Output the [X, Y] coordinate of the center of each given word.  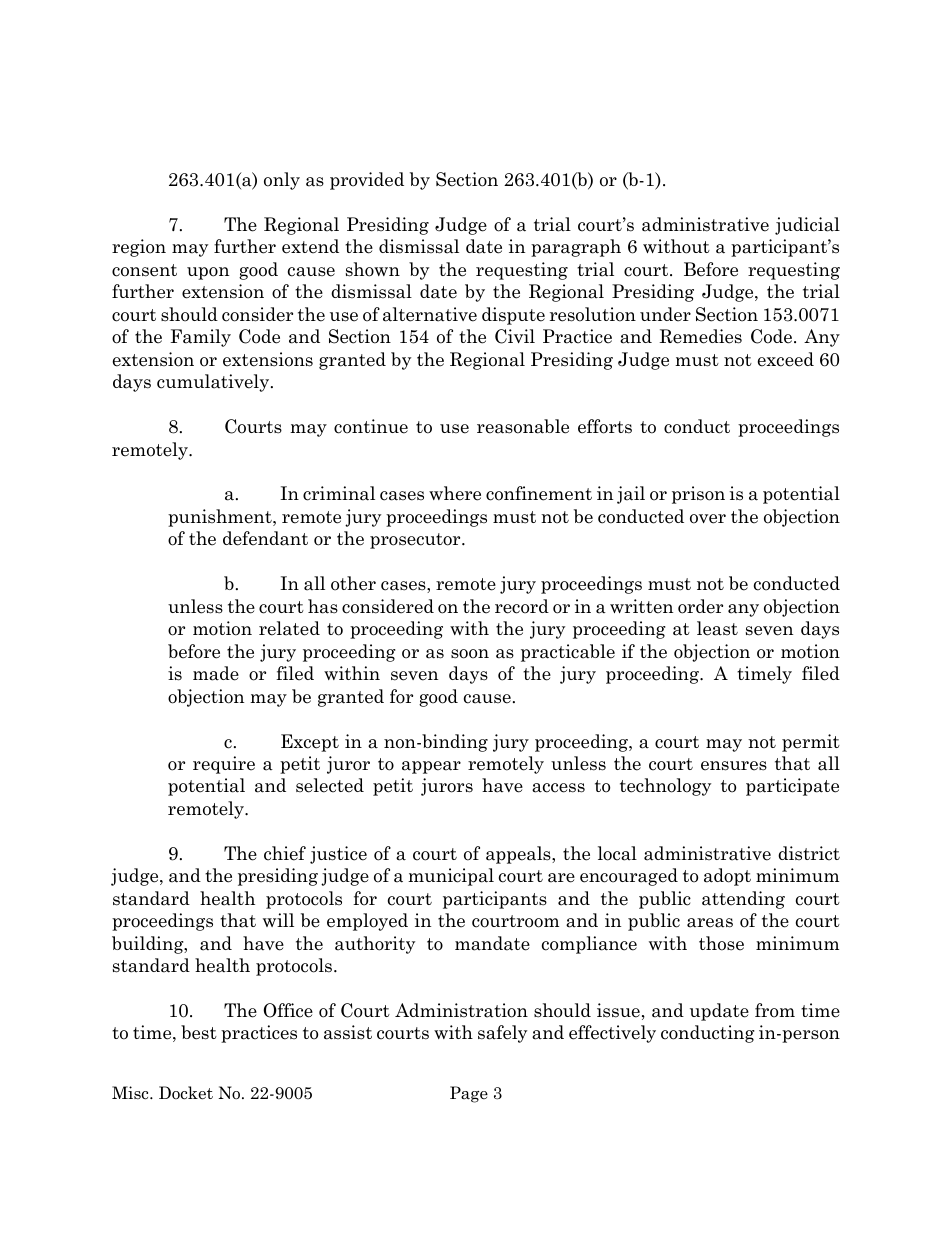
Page [469, 1094]
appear [431, 767]
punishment [221, 518]
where [455, 493]
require [224, 765]
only [282, 181]
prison [698, 495]
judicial [807, 226]
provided [367, 181]
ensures [734, 766]
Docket [186, 1093]
